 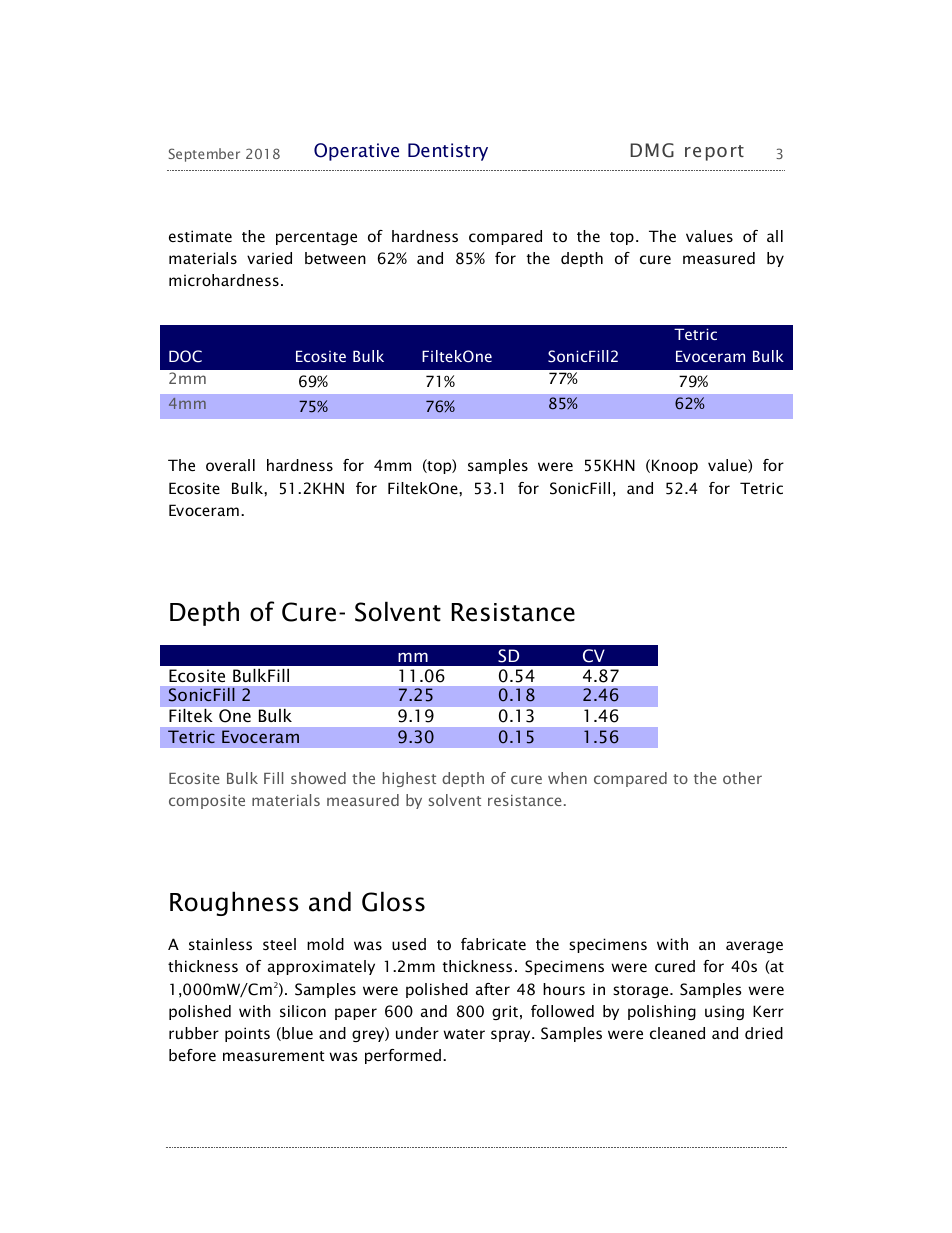 I want to click on Dentistry, so click(x=448, y=152).
